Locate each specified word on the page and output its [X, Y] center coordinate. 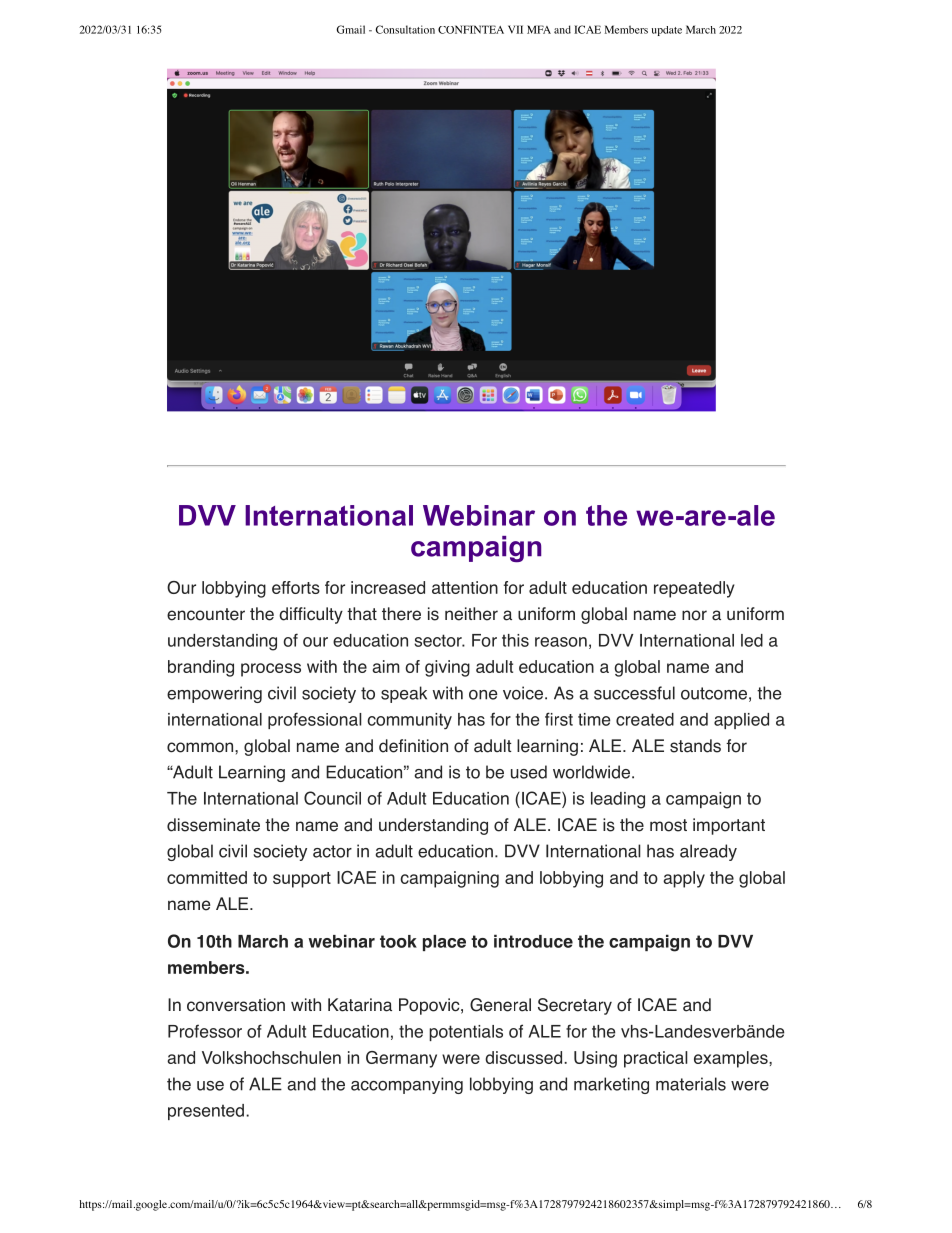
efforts [296, 587]
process [271, 670]
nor [694, 615]
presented [206, 1112]
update [667, 31]
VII [515, 29]
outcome [714, 693]
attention [465, 587]
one [483, 695]
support [302, 880]
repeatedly [694, 589]
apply [684, 879]
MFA [539, 29]
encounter [206, 614]
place [444, 943]
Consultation [405, 29]
